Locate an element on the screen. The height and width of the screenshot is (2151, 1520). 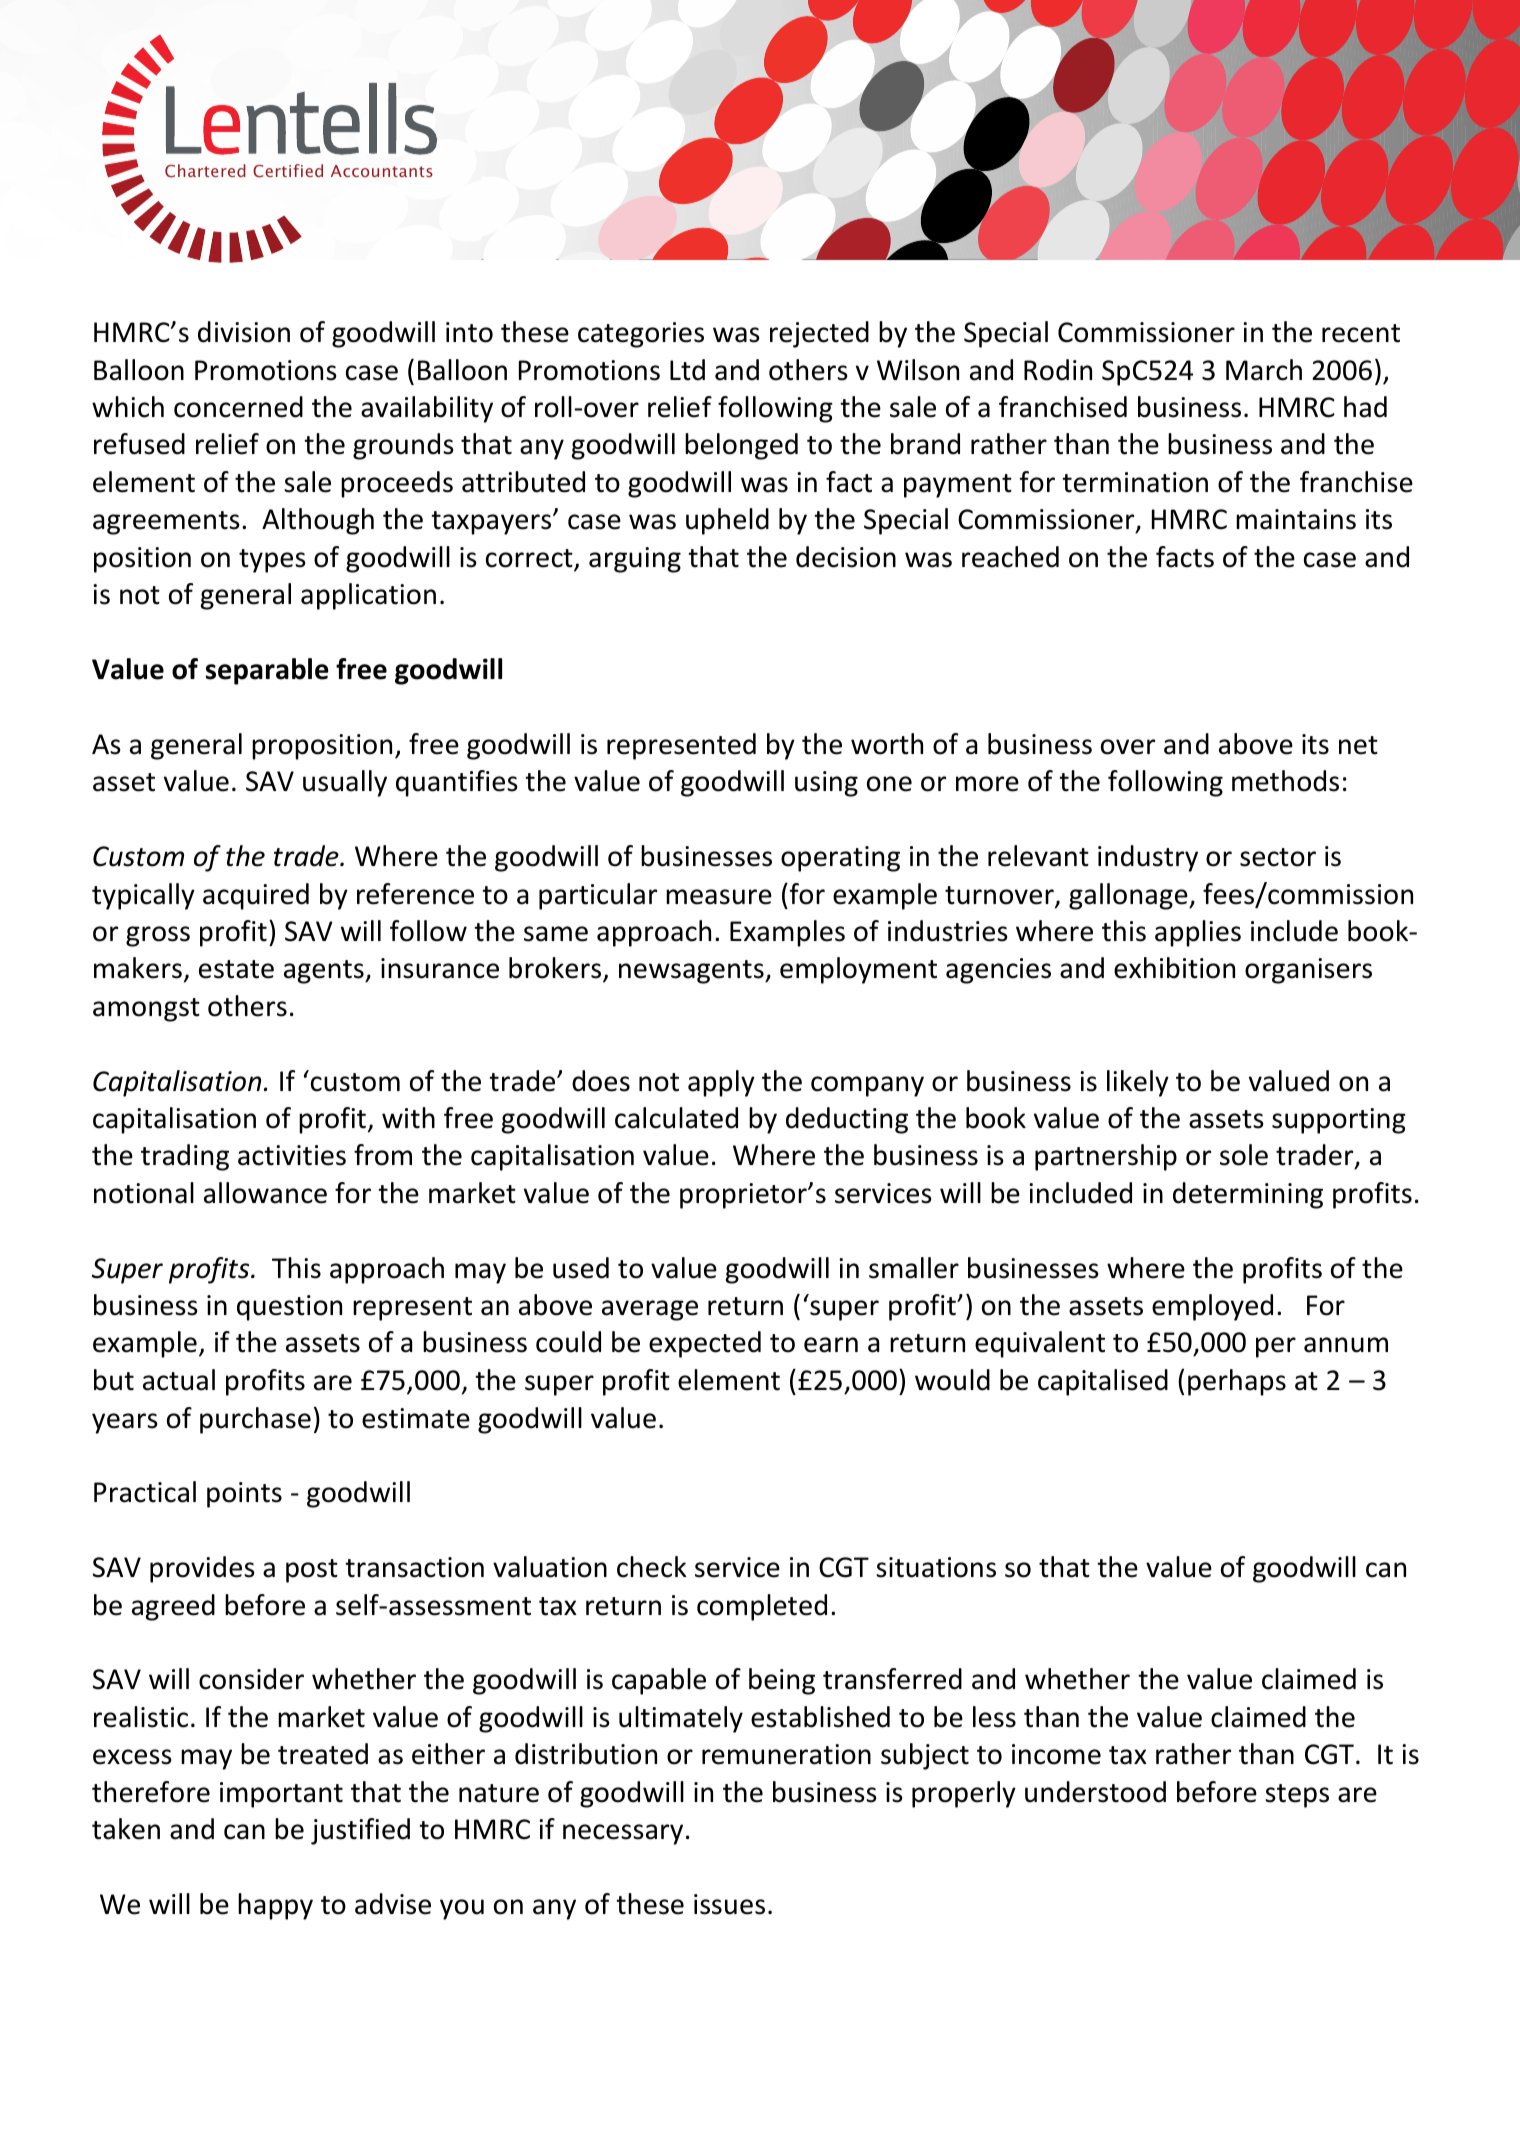
estate is located at coordinates (236, 969).
